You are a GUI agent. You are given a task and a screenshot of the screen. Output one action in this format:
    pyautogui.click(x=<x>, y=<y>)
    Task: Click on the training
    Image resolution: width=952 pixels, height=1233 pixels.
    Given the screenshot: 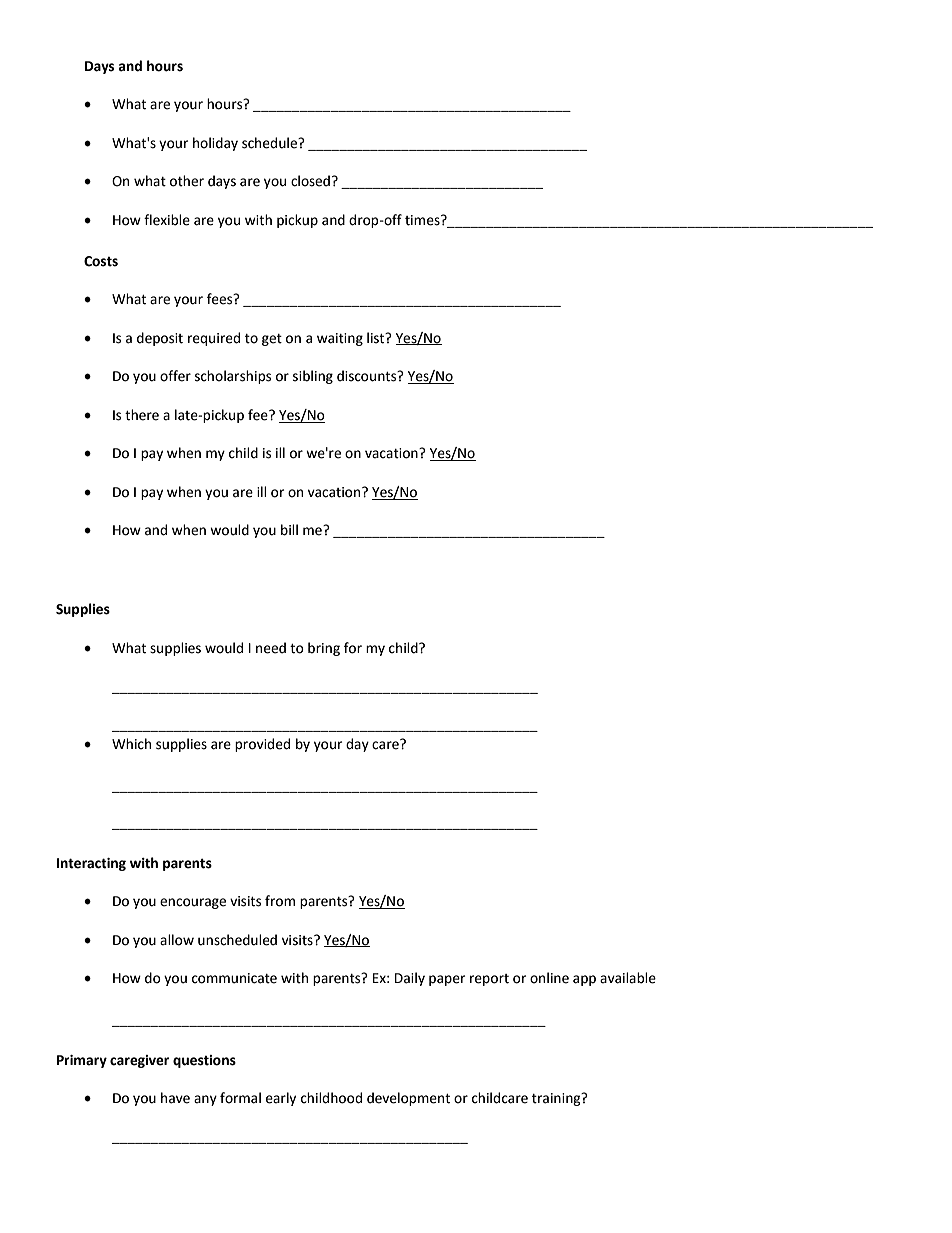 What is the action you would take?
    pyautogui.click(x=557, y=1099)
